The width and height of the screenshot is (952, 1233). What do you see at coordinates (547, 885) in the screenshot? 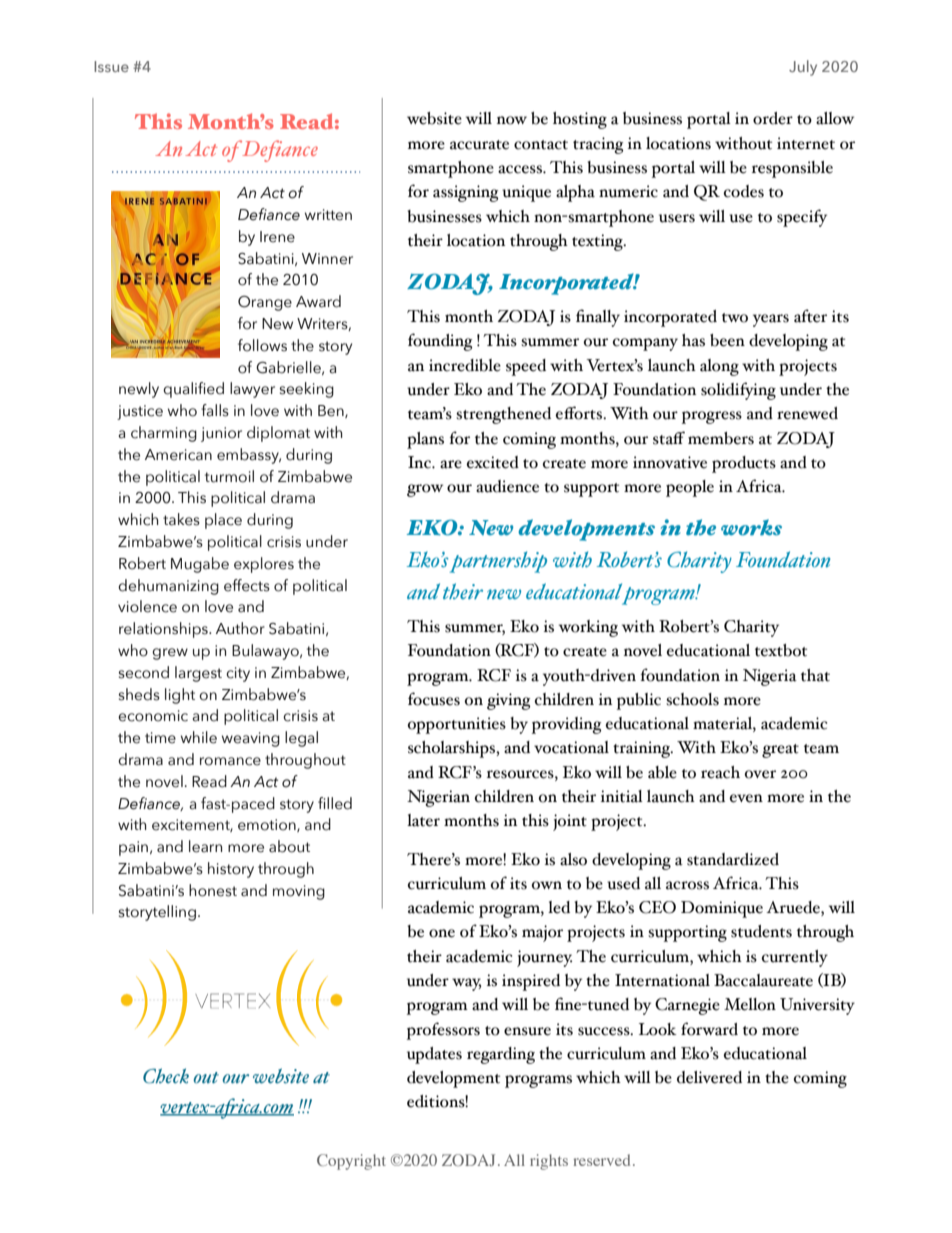
I see `own` at bounding box center [547, 885].
